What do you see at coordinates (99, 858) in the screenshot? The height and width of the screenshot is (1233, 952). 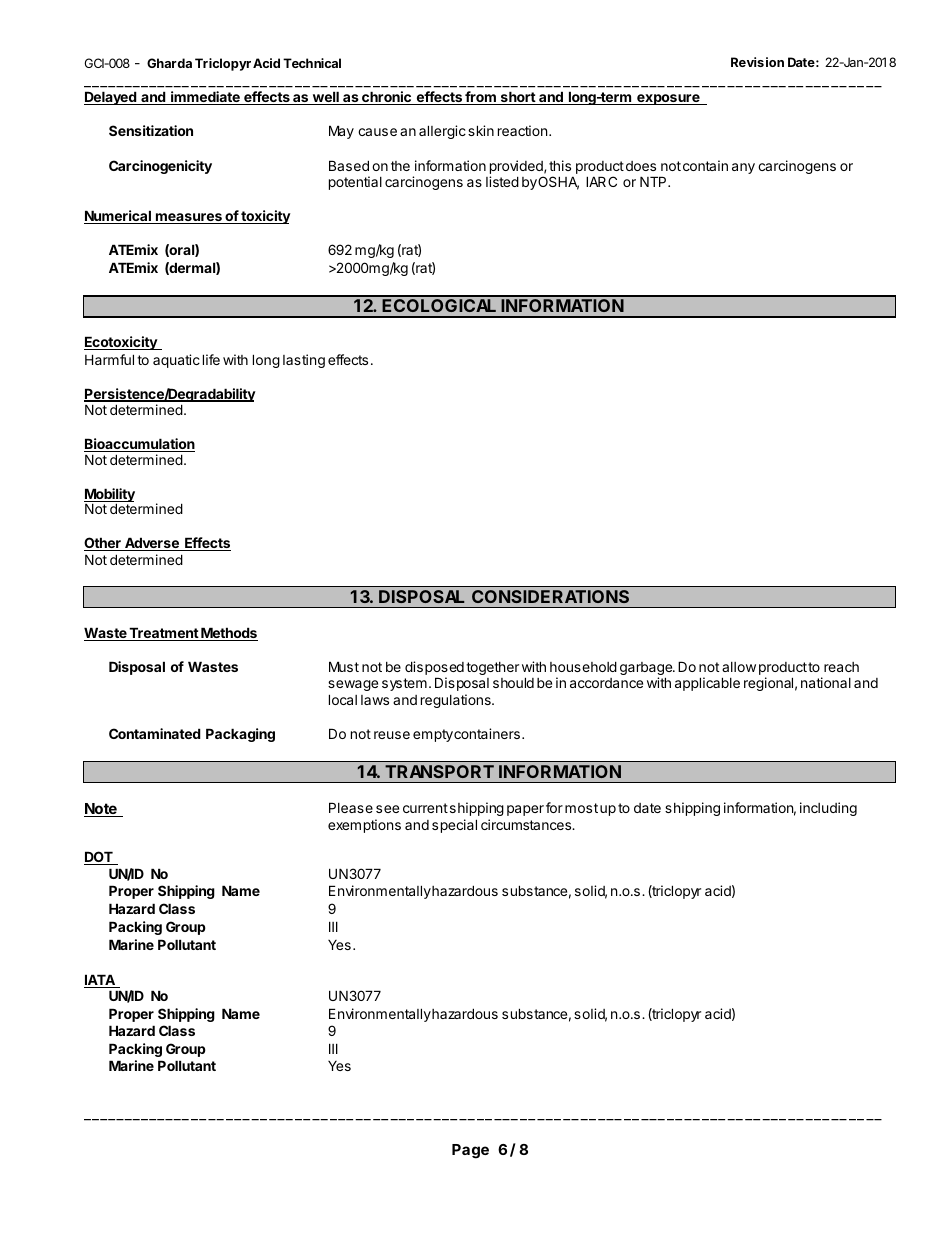 I see `DOT` at bounding box center [99, 858].
